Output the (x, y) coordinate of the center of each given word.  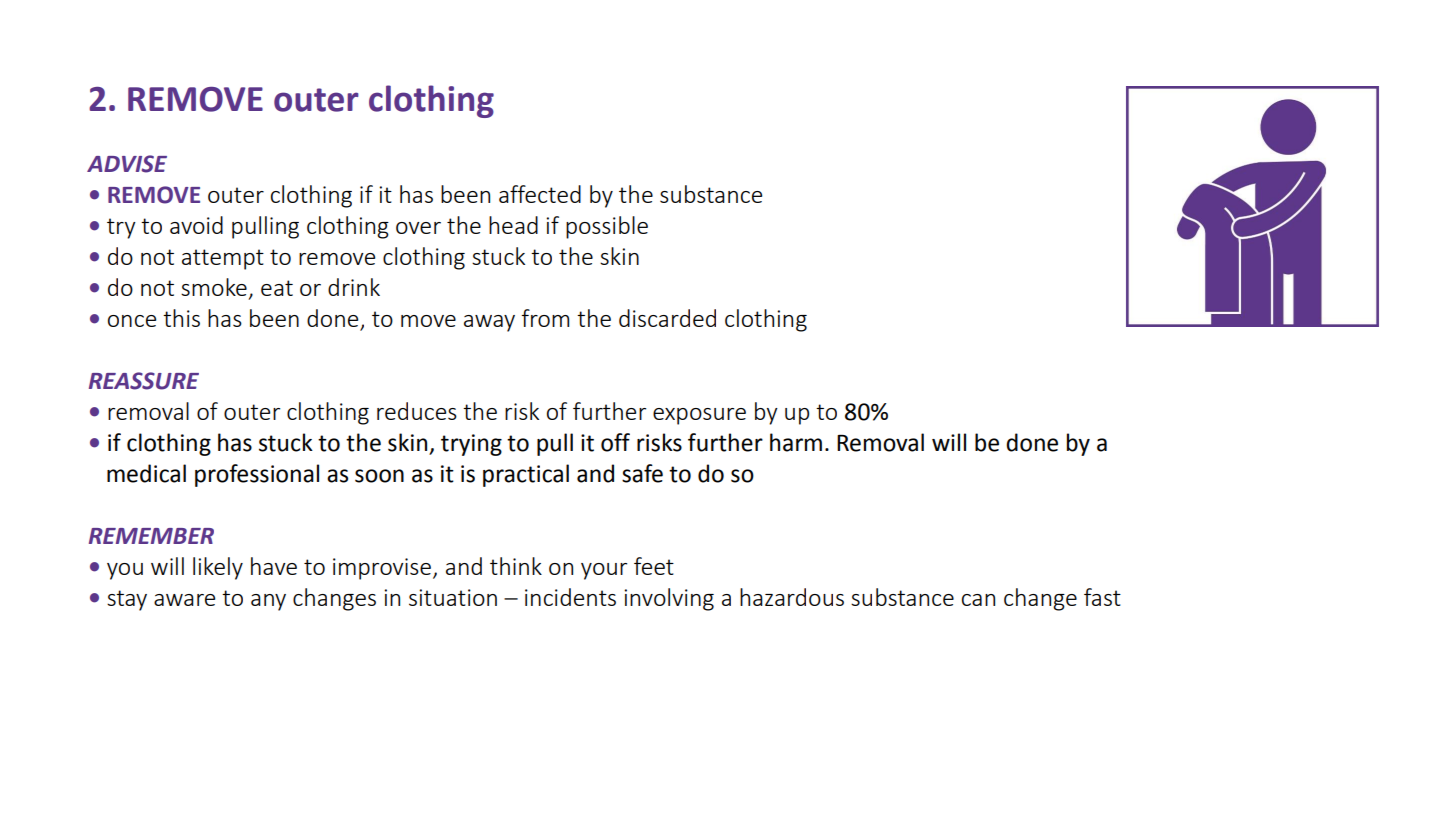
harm (796, 442)
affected (540, 194)
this (181, 318)
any (268, 602)
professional (257, 475)
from (545, 318)
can (978, 600)
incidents (570, 597)
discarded (667, 318)
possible (607, 227)
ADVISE (127, 164)
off (615, 442)
